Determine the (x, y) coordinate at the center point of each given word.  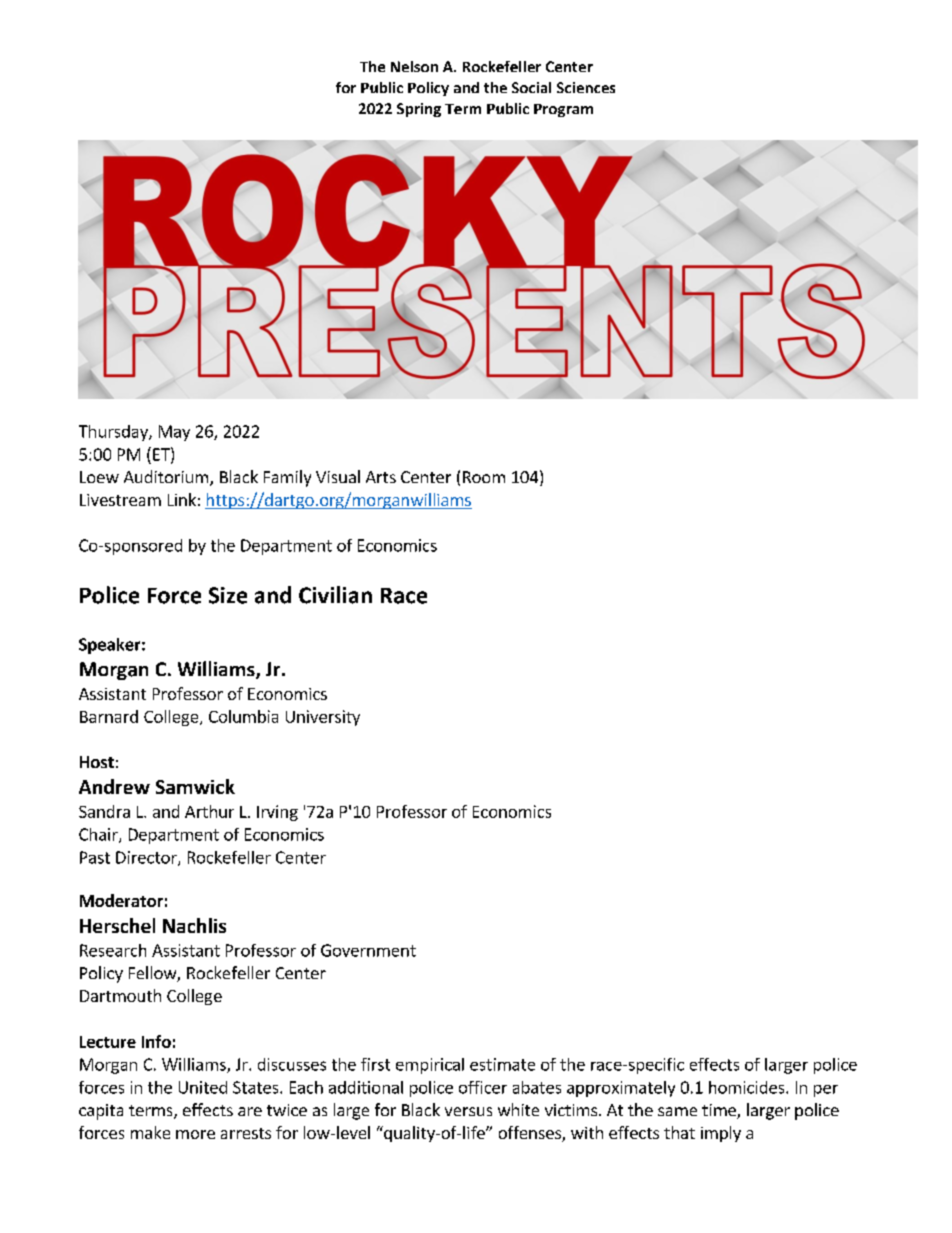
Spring (419, 110)
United (203, 1087)
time (720, 1111)
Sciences (586, 87)
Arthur (209, 811)
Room (484, 477)
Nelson (414, 66)
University (323, 718)
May (174, 433)
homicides (748, 1087)
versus (468, 1111)
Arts (381, 477)
